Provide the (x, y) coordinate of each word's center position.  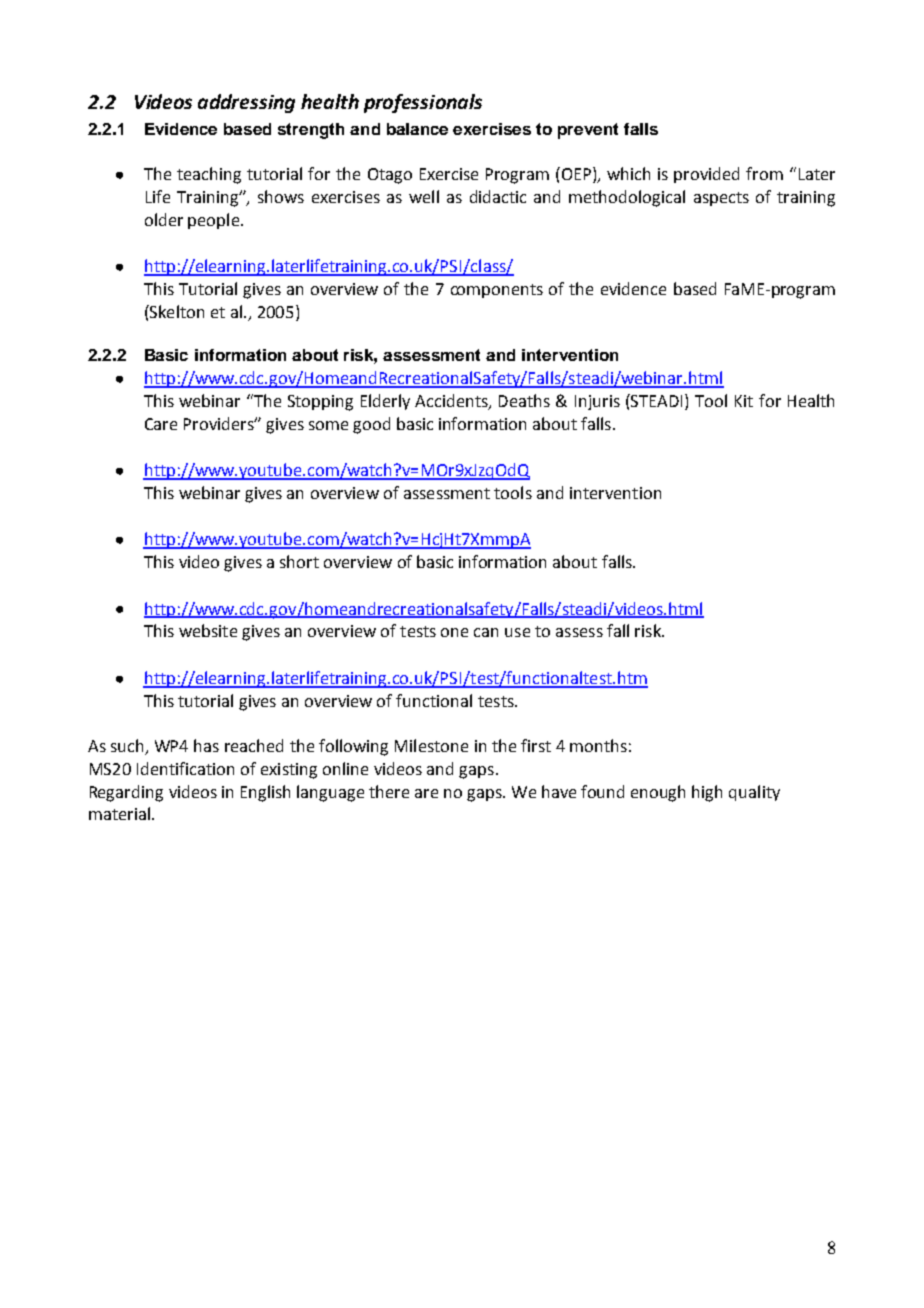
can (486, 632)
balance (417, 129)
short (299, 561)
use (517, 632)
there (389, 791)
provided (706, 175)
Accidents (452, 401)
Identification (185, 768)
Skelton (176, 311)
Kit (744, 401)
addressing (246, 103)
